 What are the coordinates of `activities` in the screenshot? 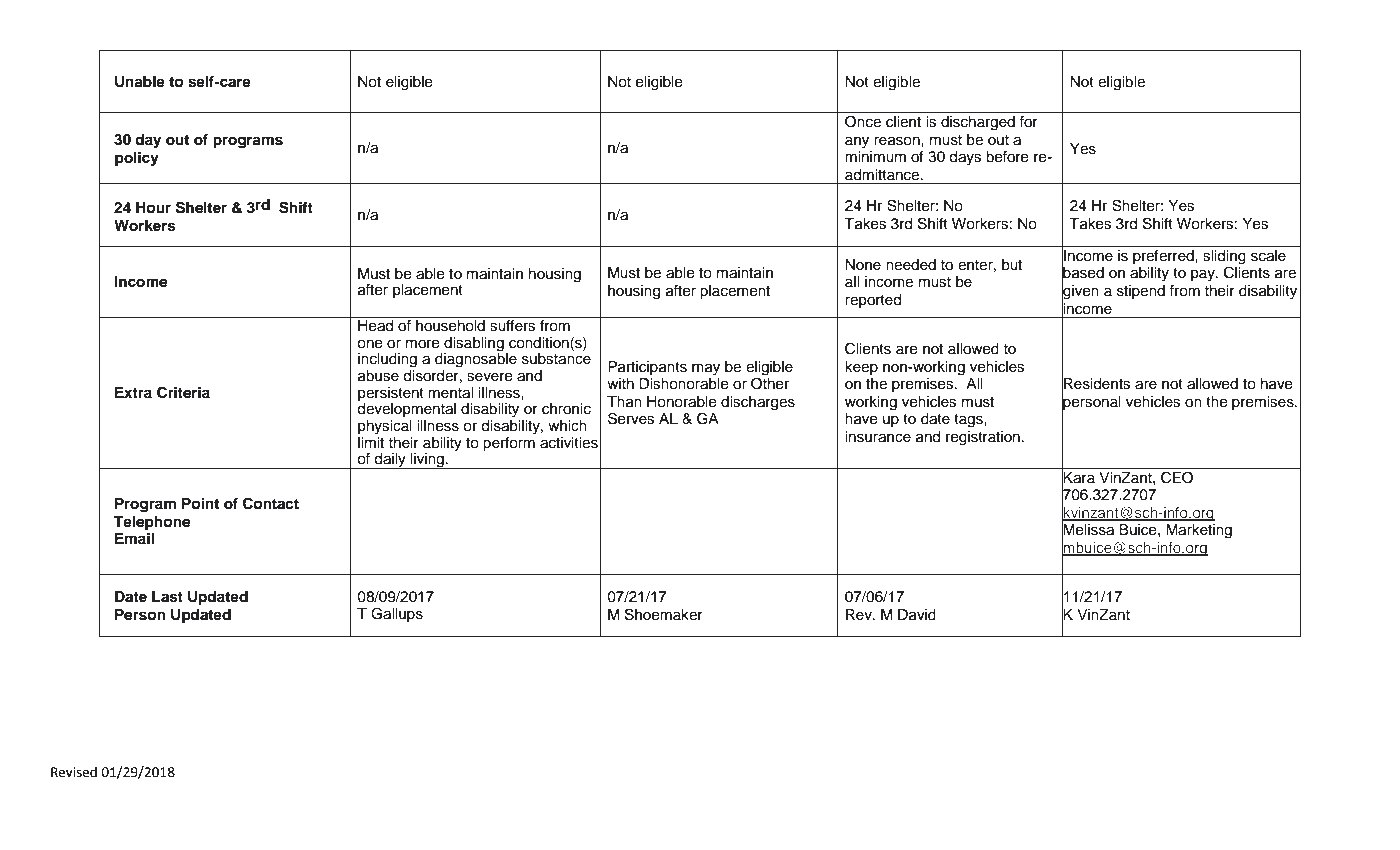 It's located at (569, 443).
